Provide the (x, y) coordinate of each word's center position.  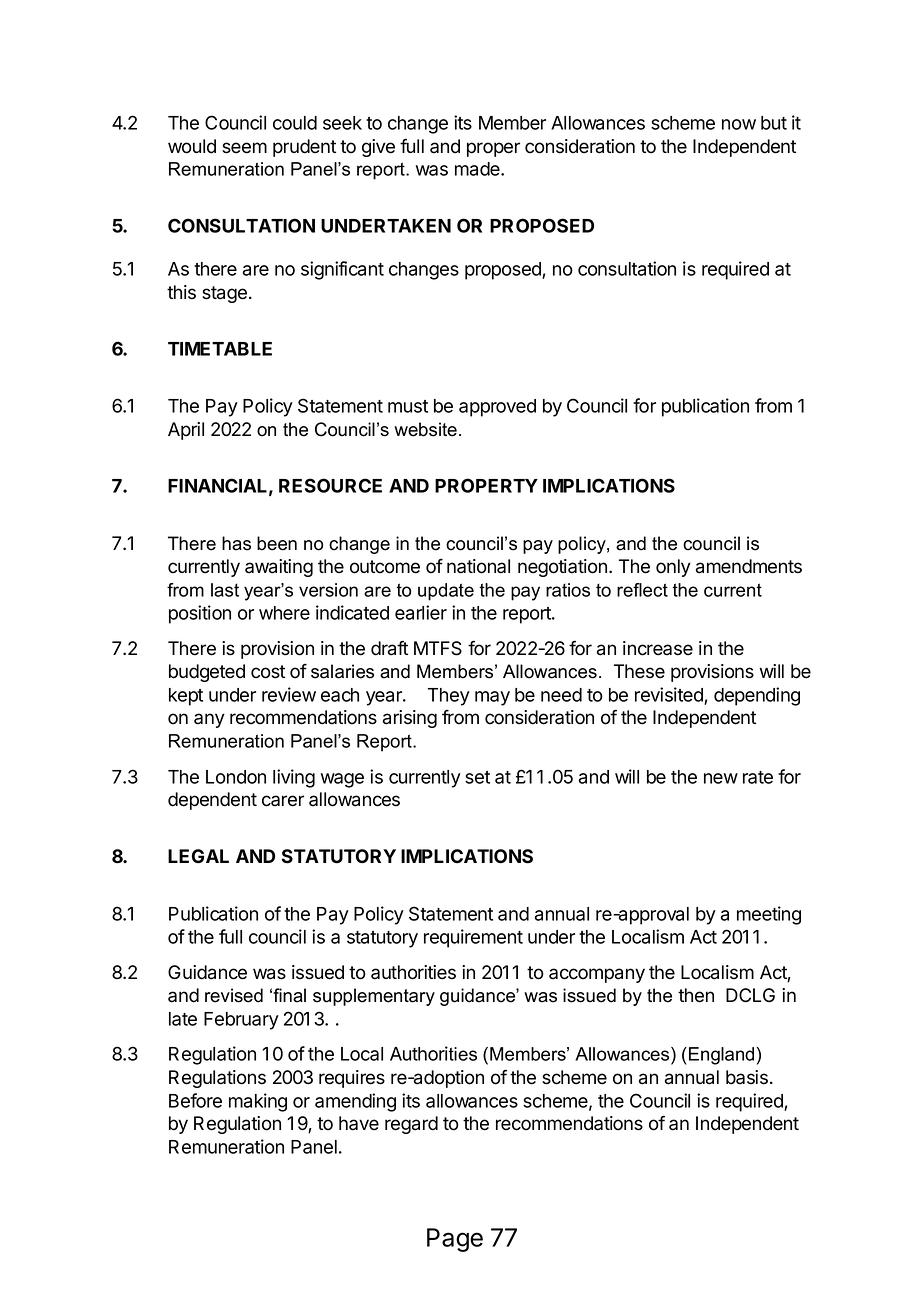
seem (244, 148)
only (673, 568)
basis (747, 1077)
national (478, 566)
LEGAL (198, 856)
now (739, 124)
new (721, 778)
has (236, 543)
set (477, 777)
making (258, 1102)
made (478, 169)
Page (455, 1240)
